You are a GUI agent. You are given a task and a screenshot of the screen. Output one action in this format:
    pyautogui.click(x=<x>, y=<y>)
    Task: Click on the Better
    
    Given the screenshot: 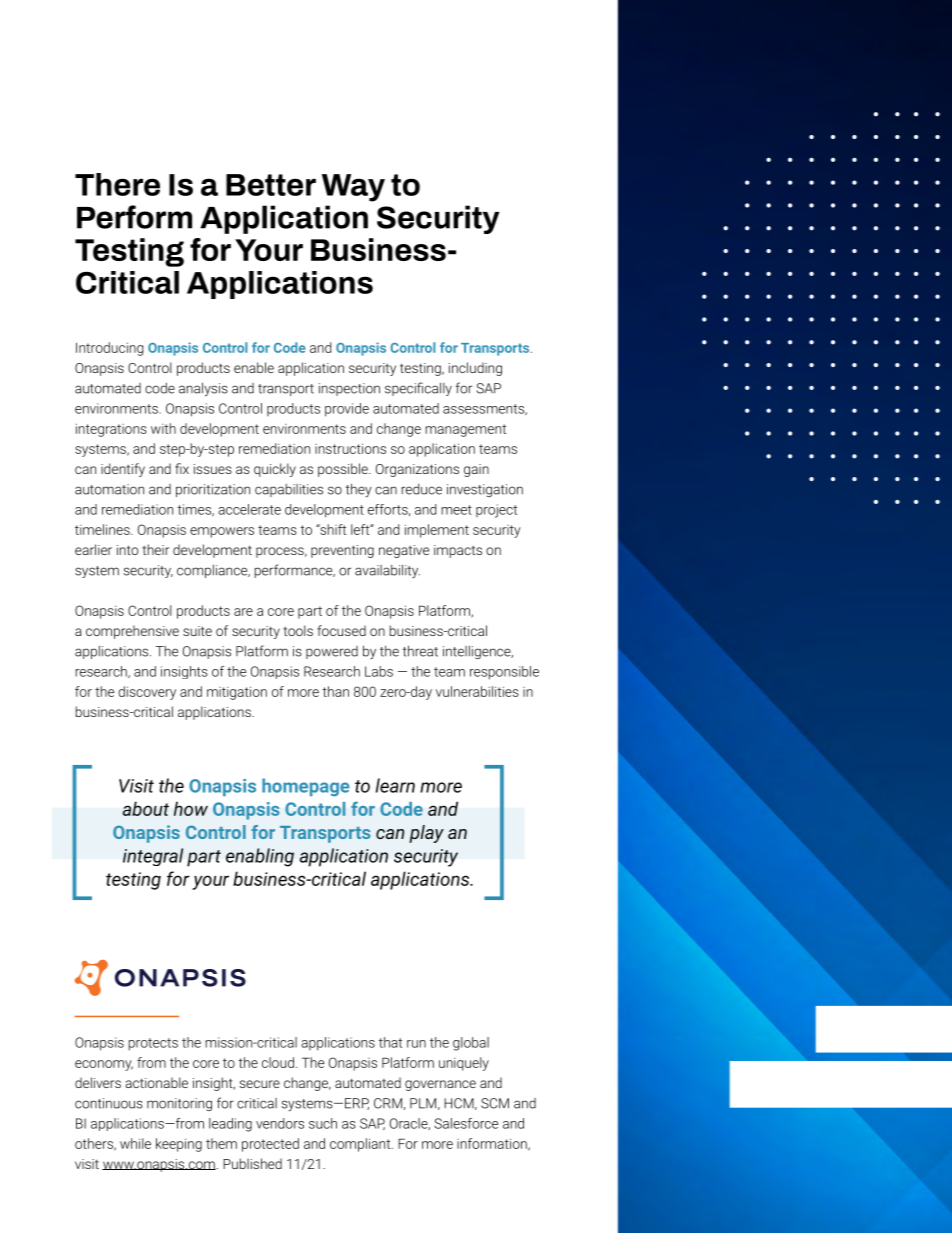 What is the action you would take?
    pyautogui.click(x=271, y=185)
